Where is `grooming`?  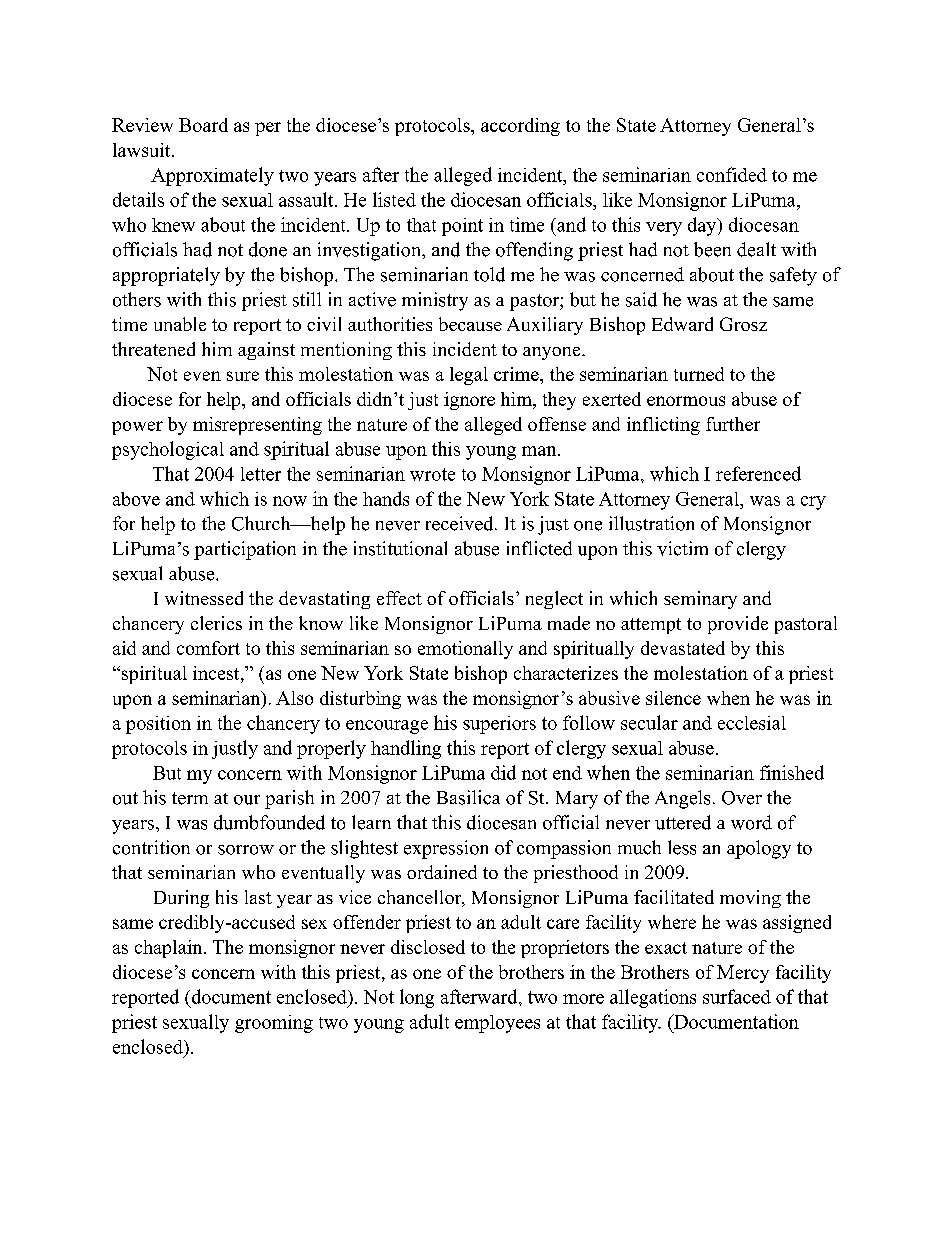 grooming is located at coordinates (274, 1024).
